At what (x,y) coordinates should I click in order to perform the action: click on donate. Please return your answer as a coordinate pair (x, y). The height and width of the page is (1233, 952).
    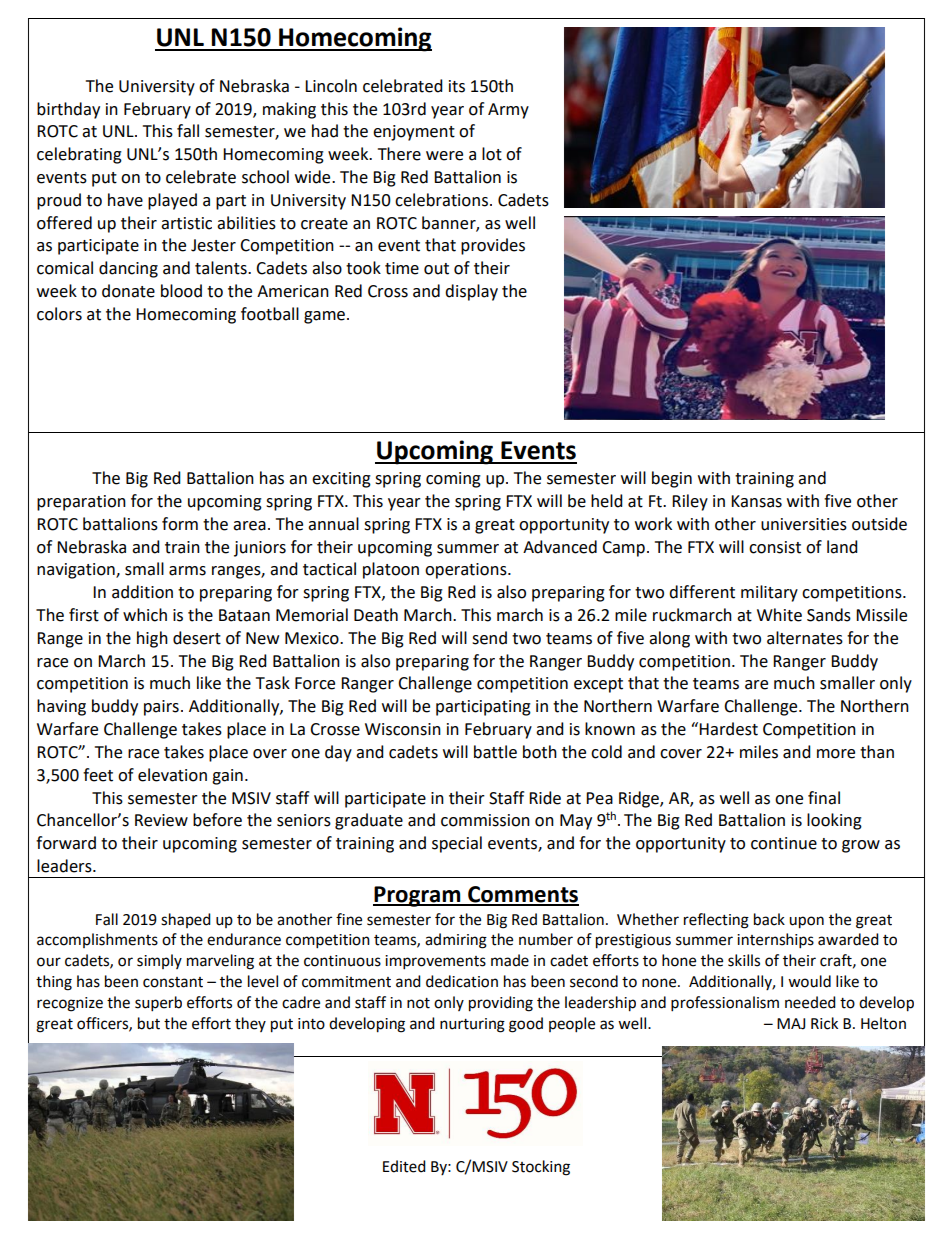
    Looking at the image, I should click on (128, 291).
